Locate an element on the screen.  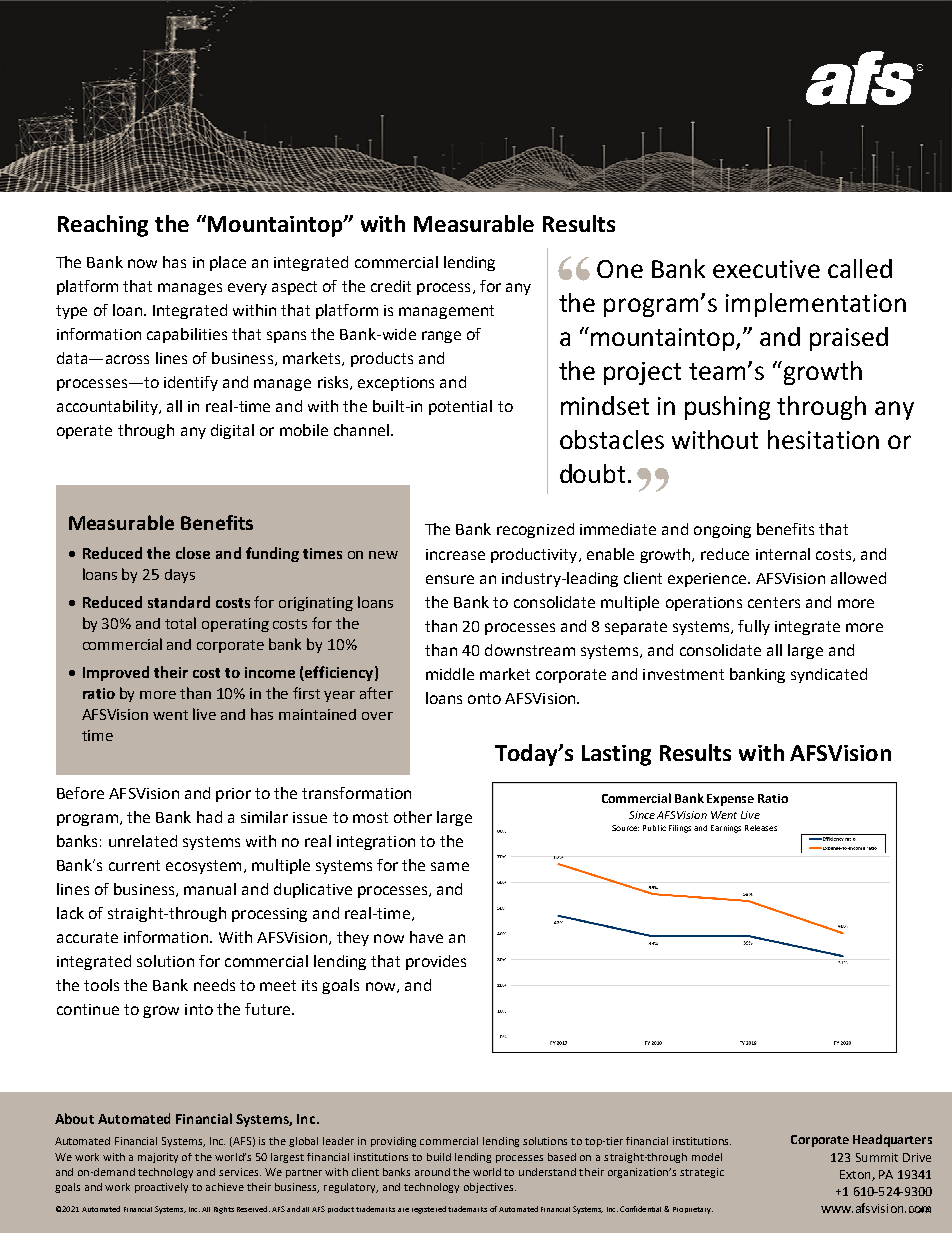
hesitation is located at coordinates (823, 439).
